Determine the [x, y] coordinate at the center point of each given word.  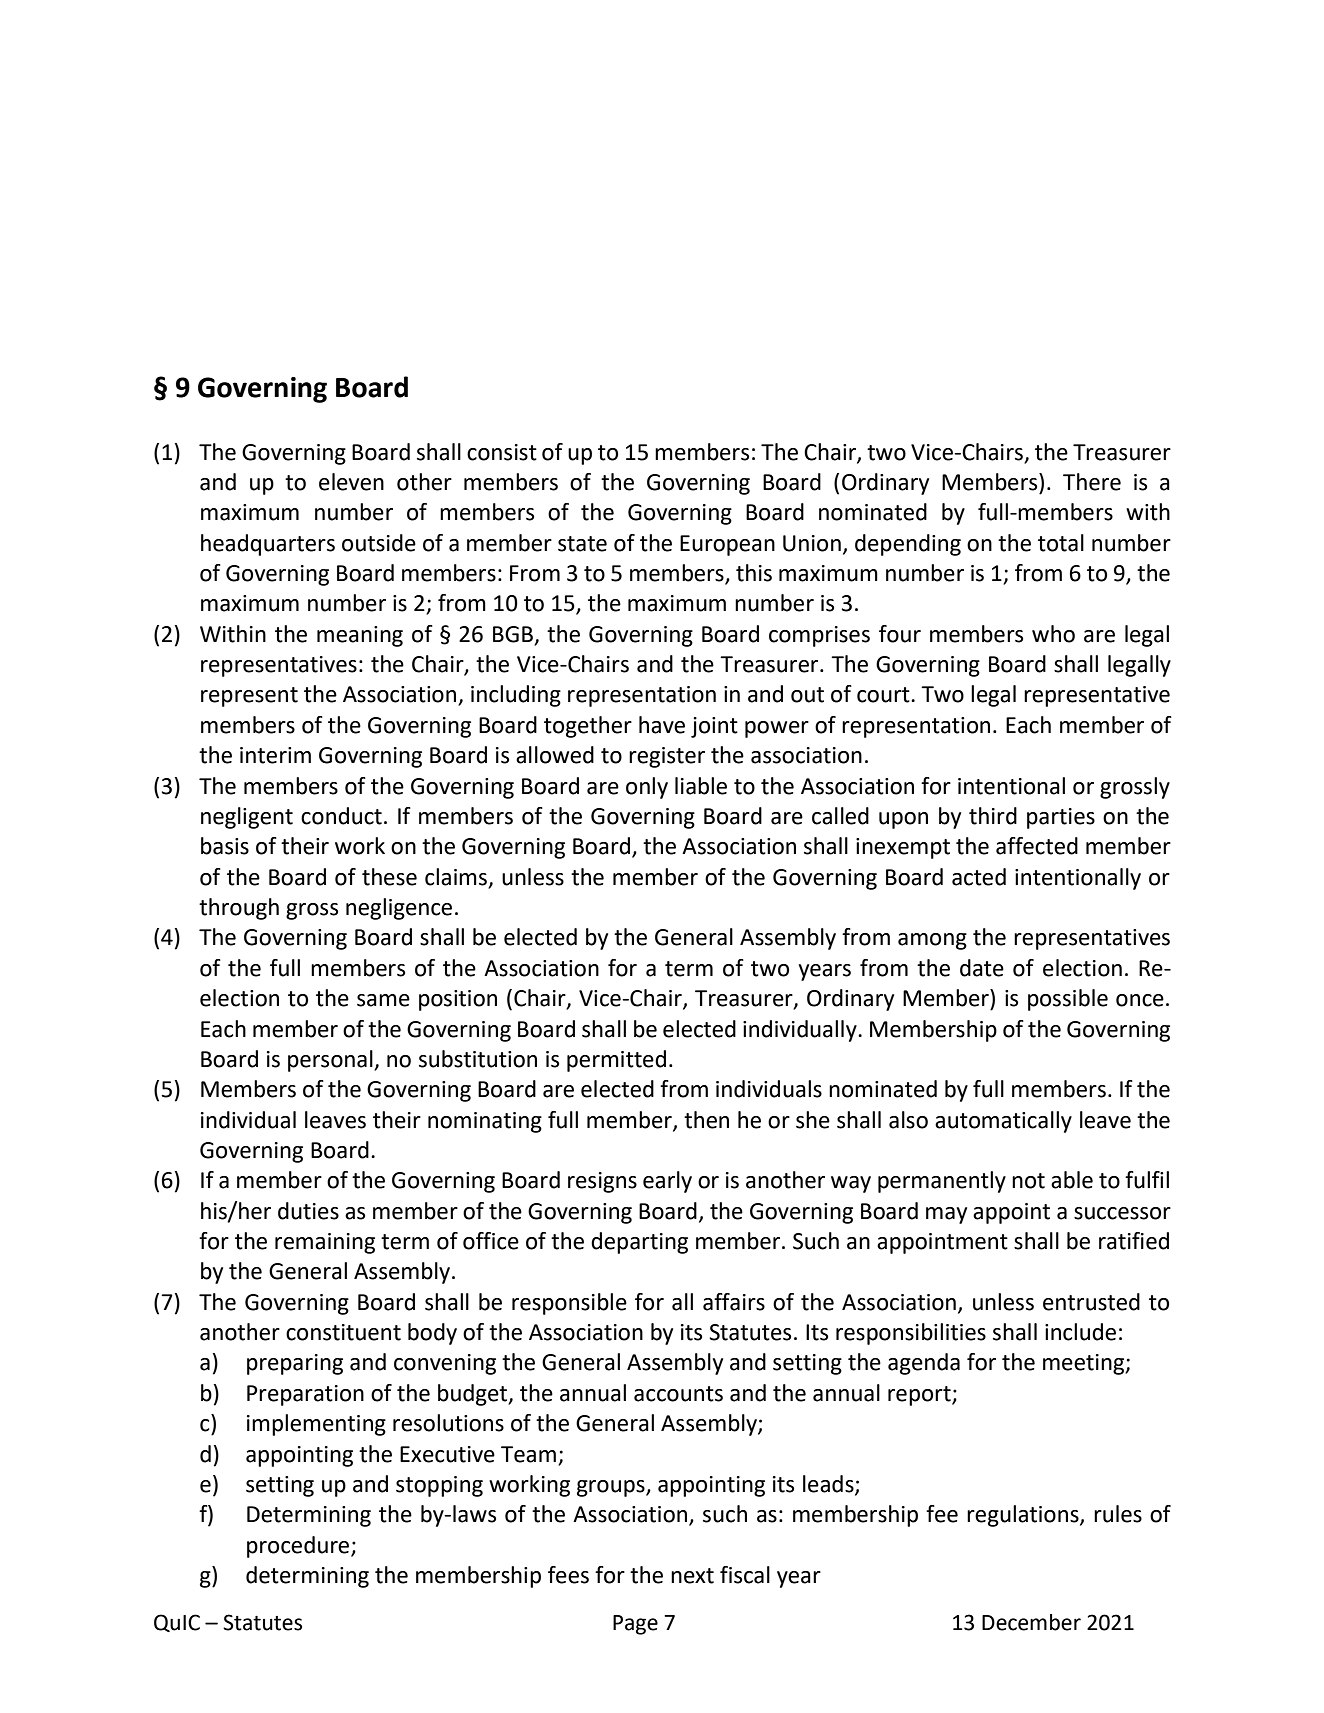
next [692, 1576]
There [1092, 482]
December [1031, 1622]
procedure [299, 1547]
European [727, 545]
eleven [351, 482]
